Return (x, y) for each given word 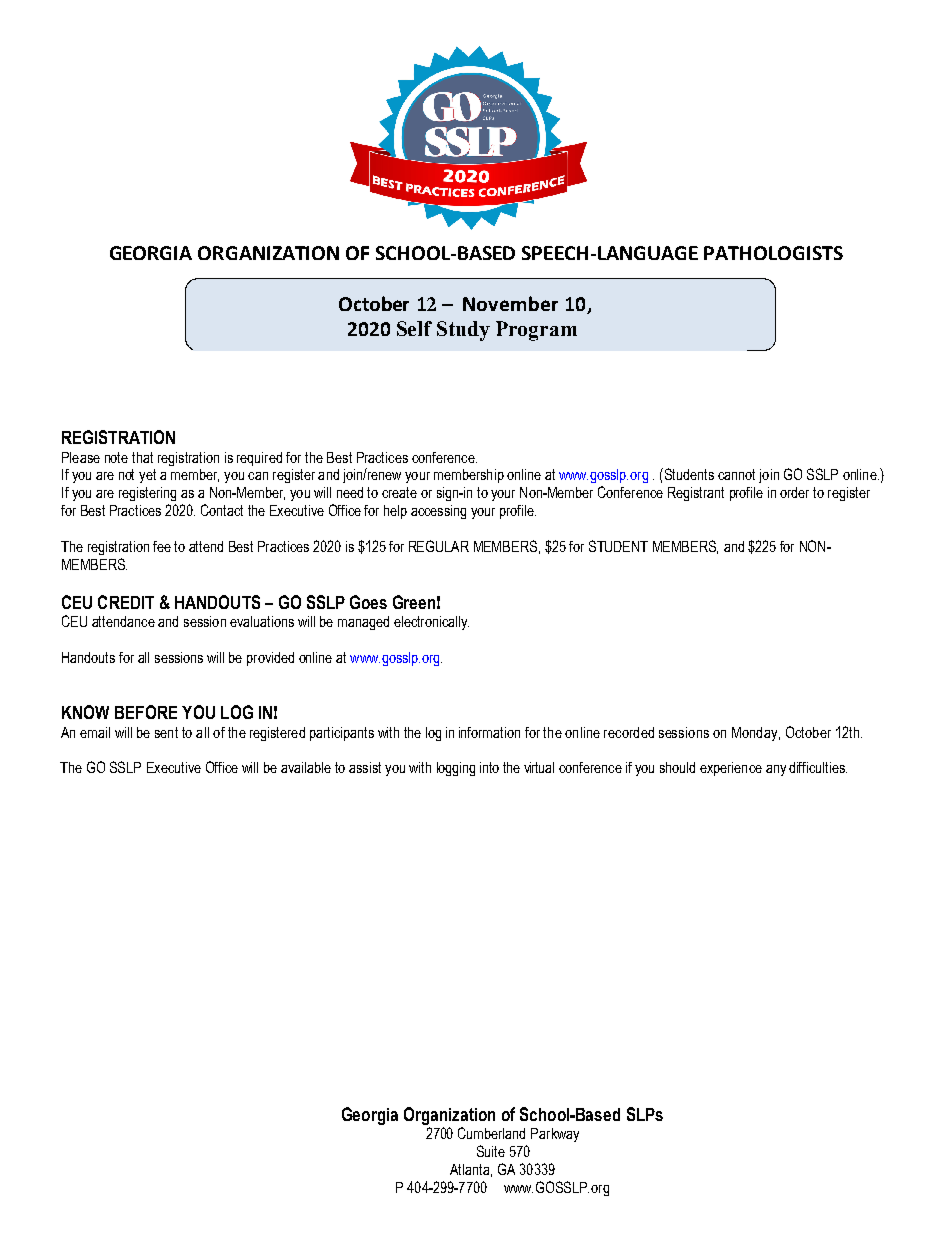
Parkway (555, 1135)
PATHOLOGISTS (773, 253)
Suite (491, 1151)
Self (414, 328)
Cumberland (491, 1133)
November (510, 303)
